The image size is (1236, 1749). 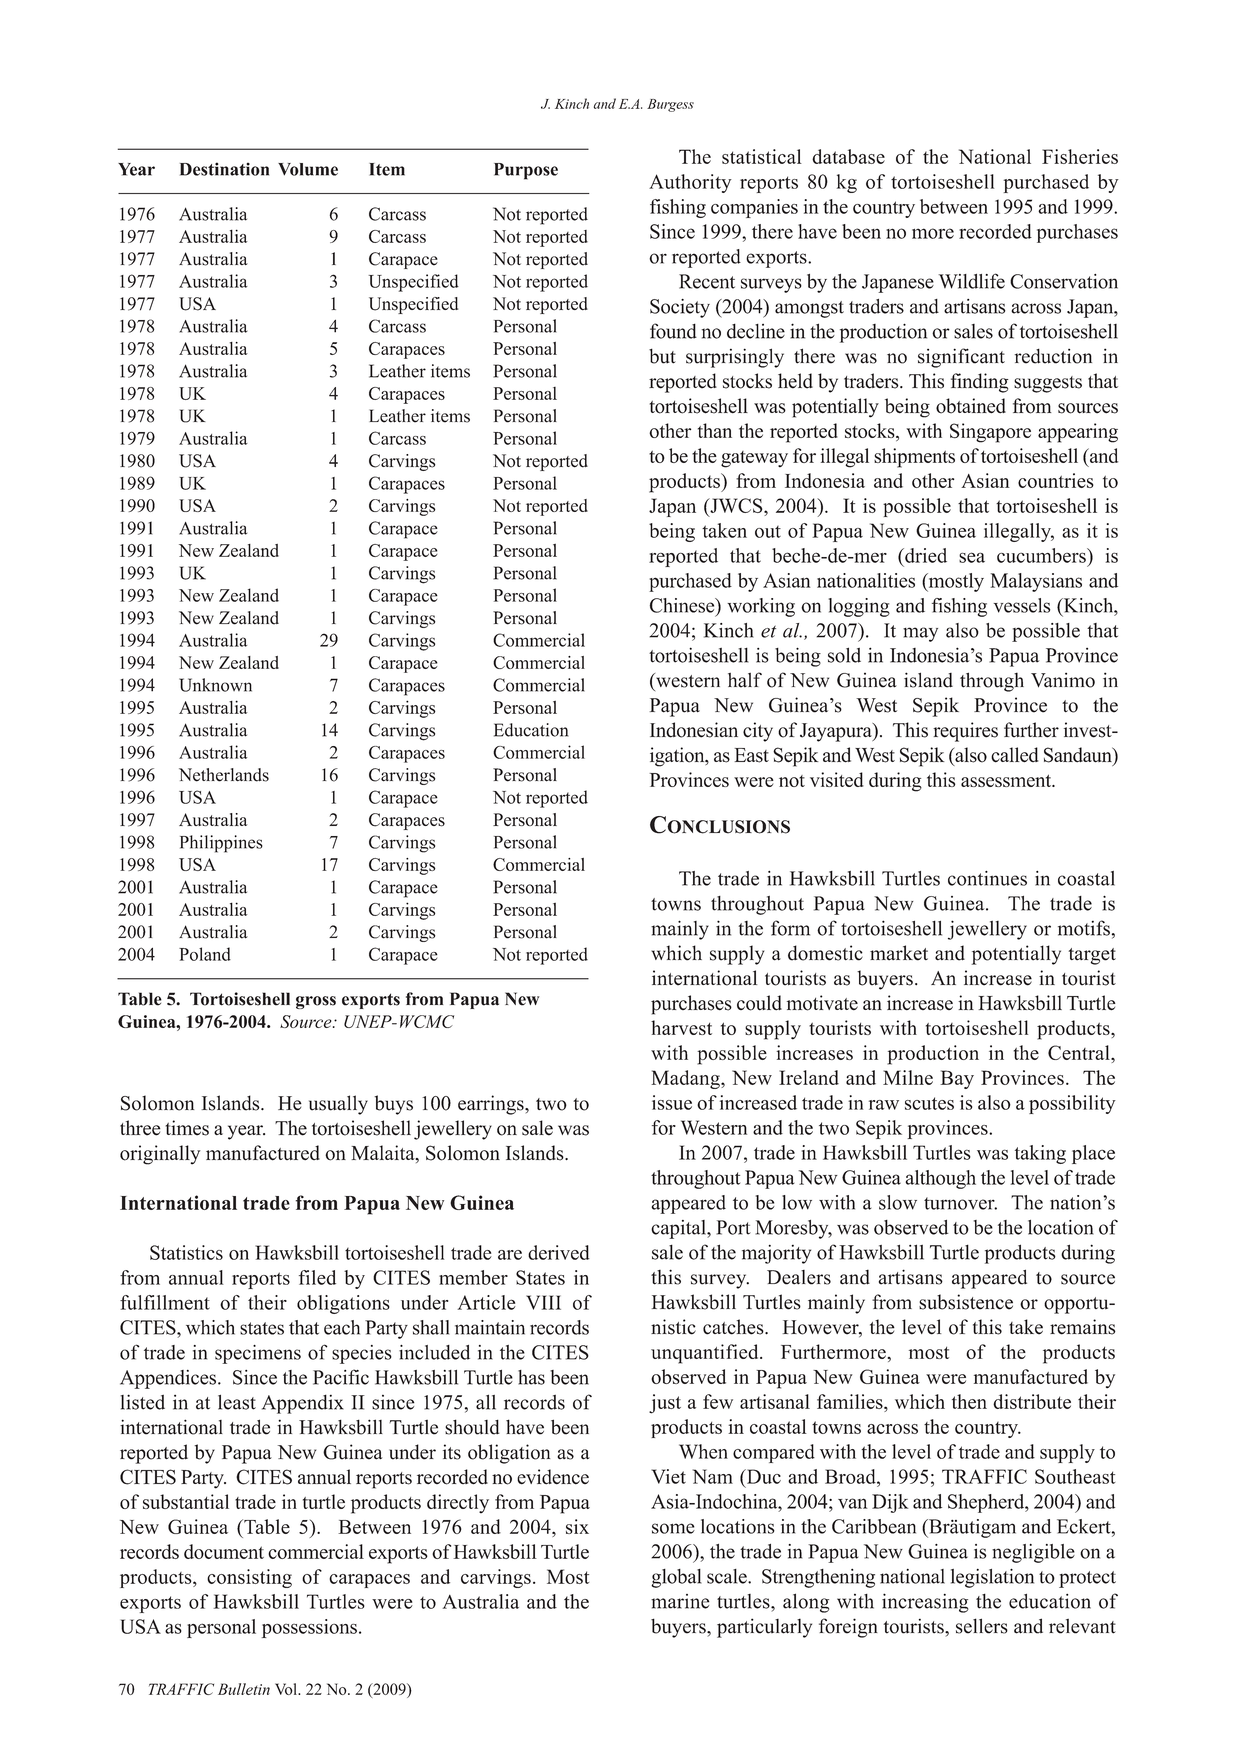 What do you see at coordinates (317, 1277) in the screenshot?
I see `filed` at bounding box center [317, 1277].
